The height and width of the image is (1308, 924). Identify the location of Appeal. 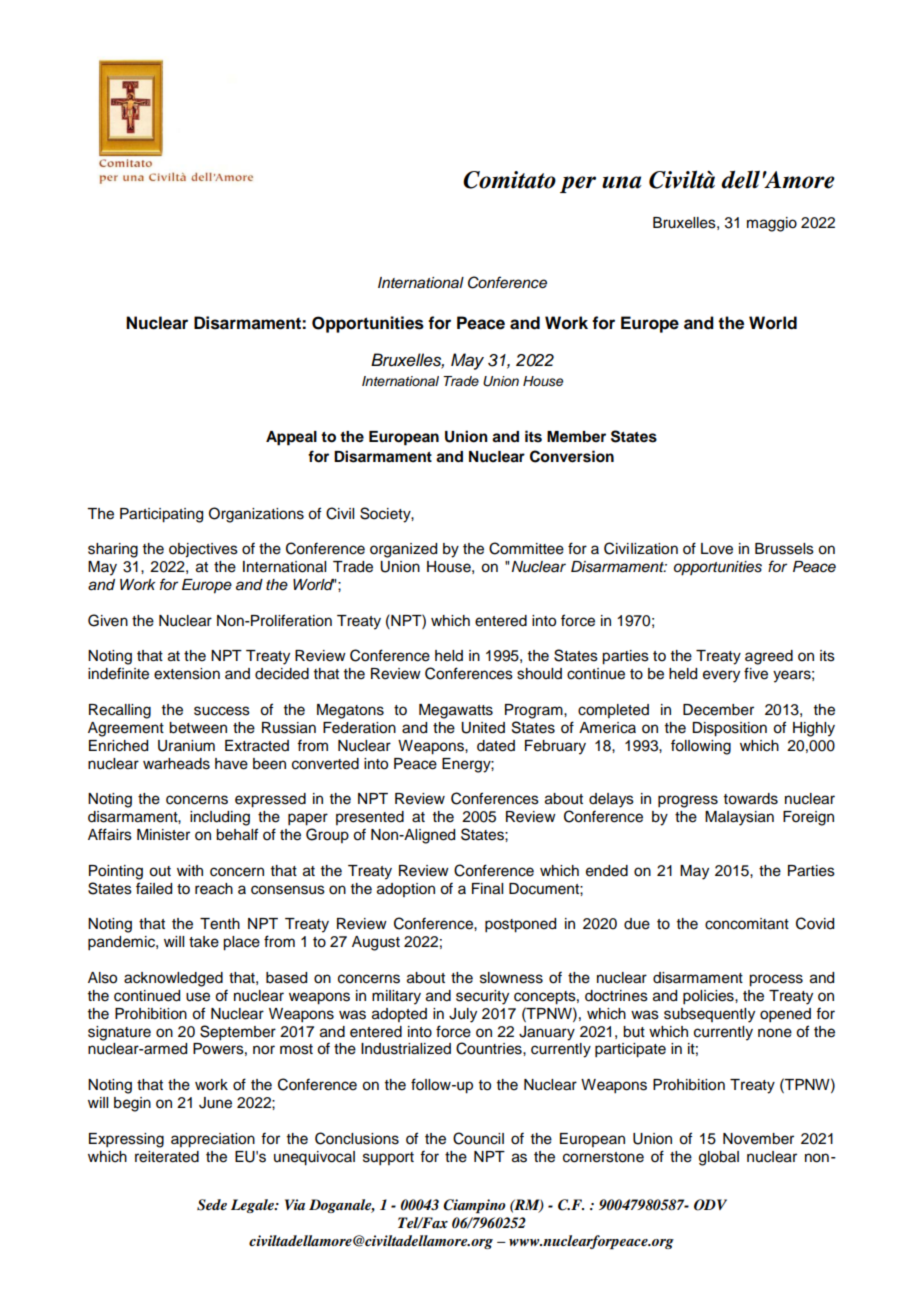
(291, 438).
